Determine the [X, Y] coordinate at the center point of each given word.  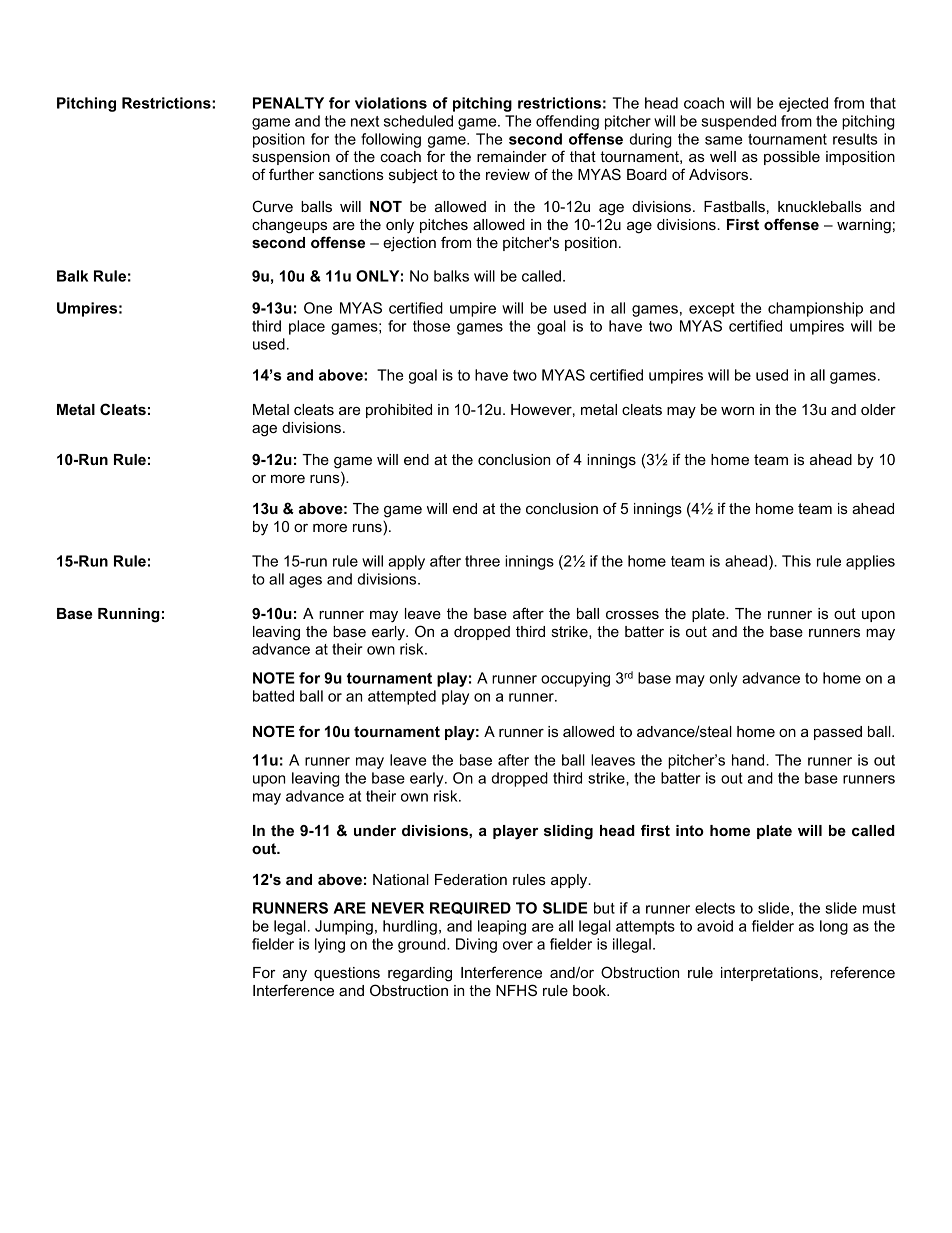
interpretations [769, 974]
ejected [803, 104]
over [518, 945]
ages [305, 582]
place [307, 327]
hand [749, 760]
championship [815, 309]
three [482, 561]
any [295, 976]
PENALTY [288, 103]
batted [273, 696]
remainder [512, 156]
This [796, 561]
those [431, 326]
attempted [402, 697]
